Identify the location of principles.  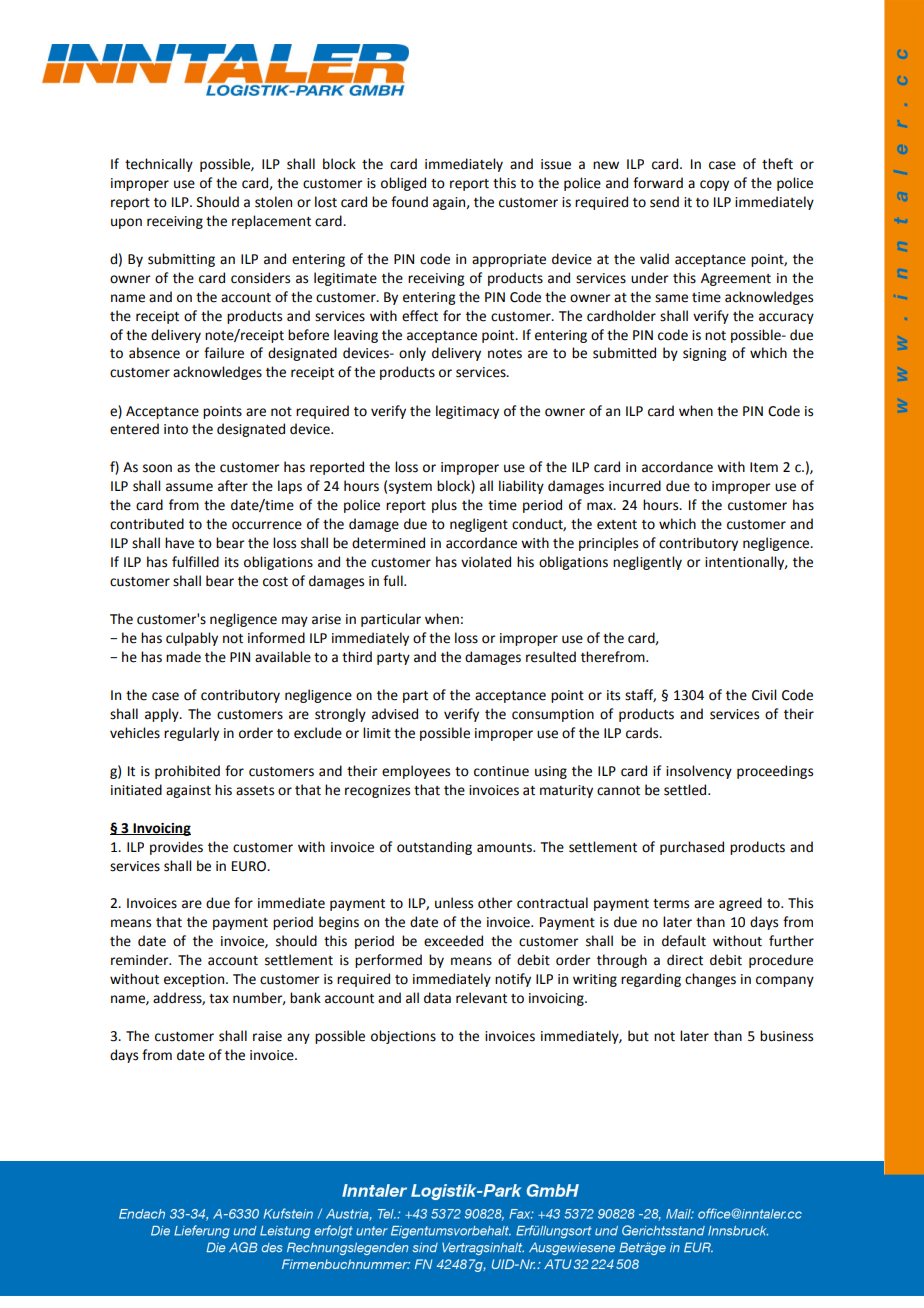
(608, 544).
